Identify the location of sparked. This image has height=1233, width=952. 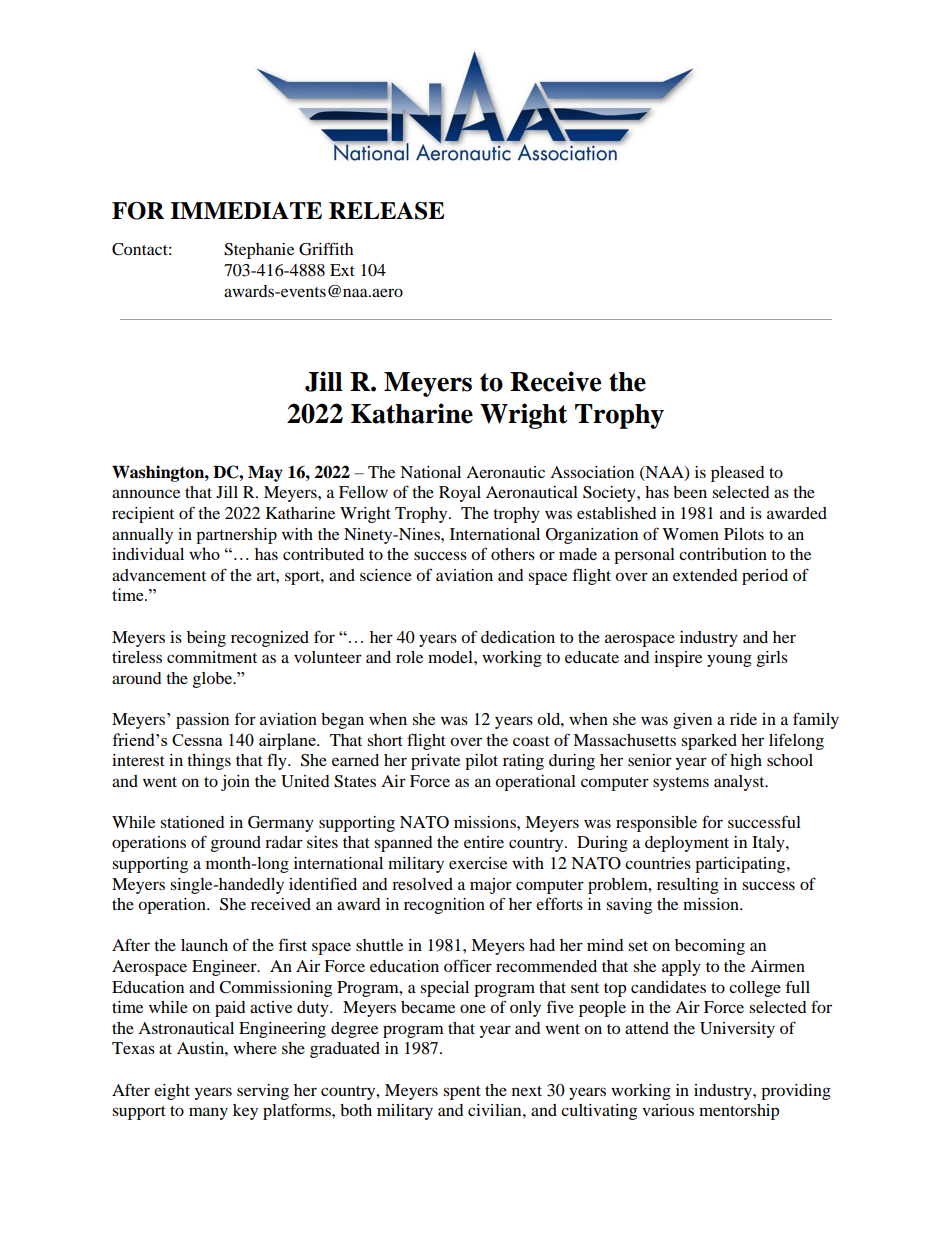
(709, 742).
